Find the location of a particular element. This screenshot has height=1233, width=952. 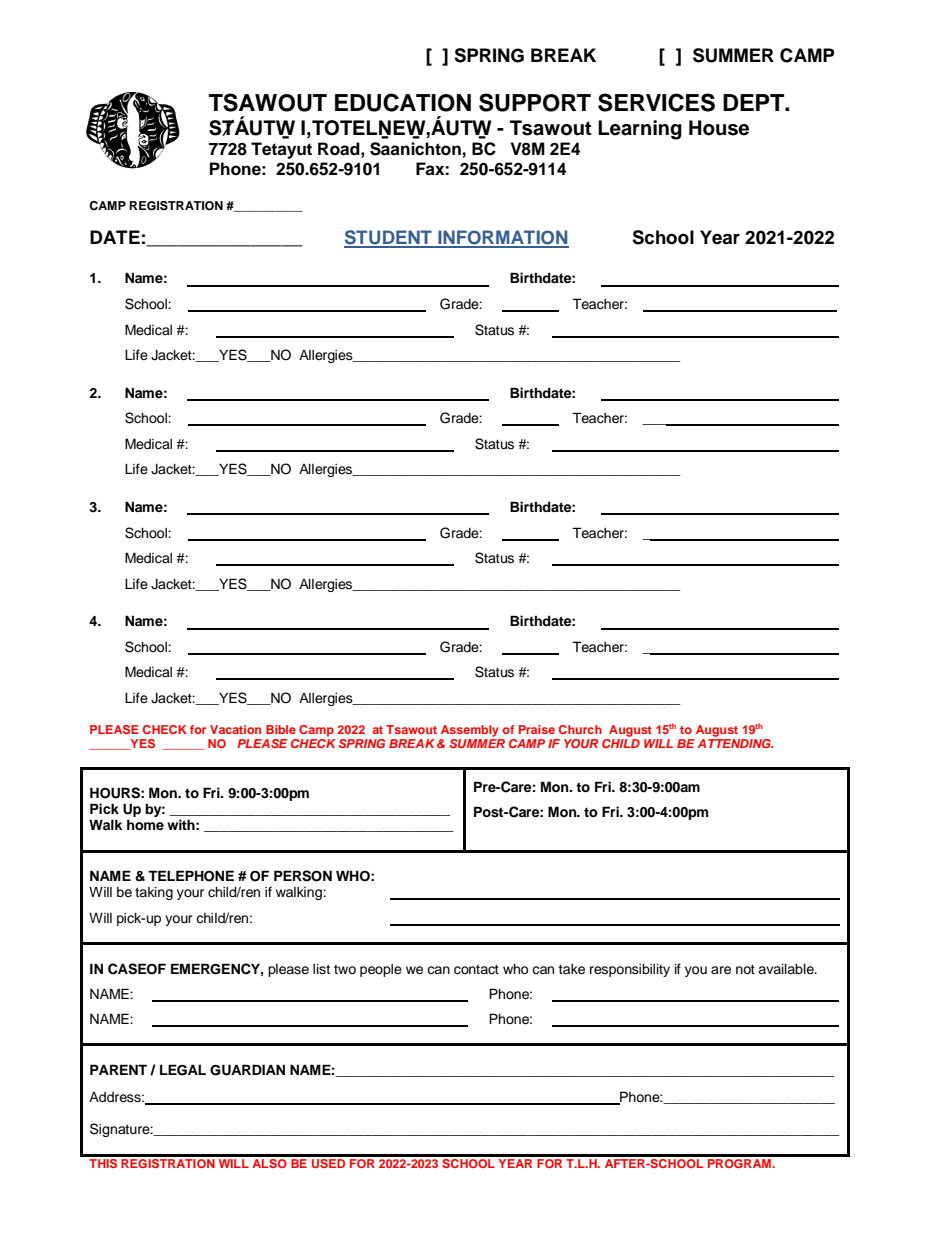

House is located at coordinates (719, 128).
